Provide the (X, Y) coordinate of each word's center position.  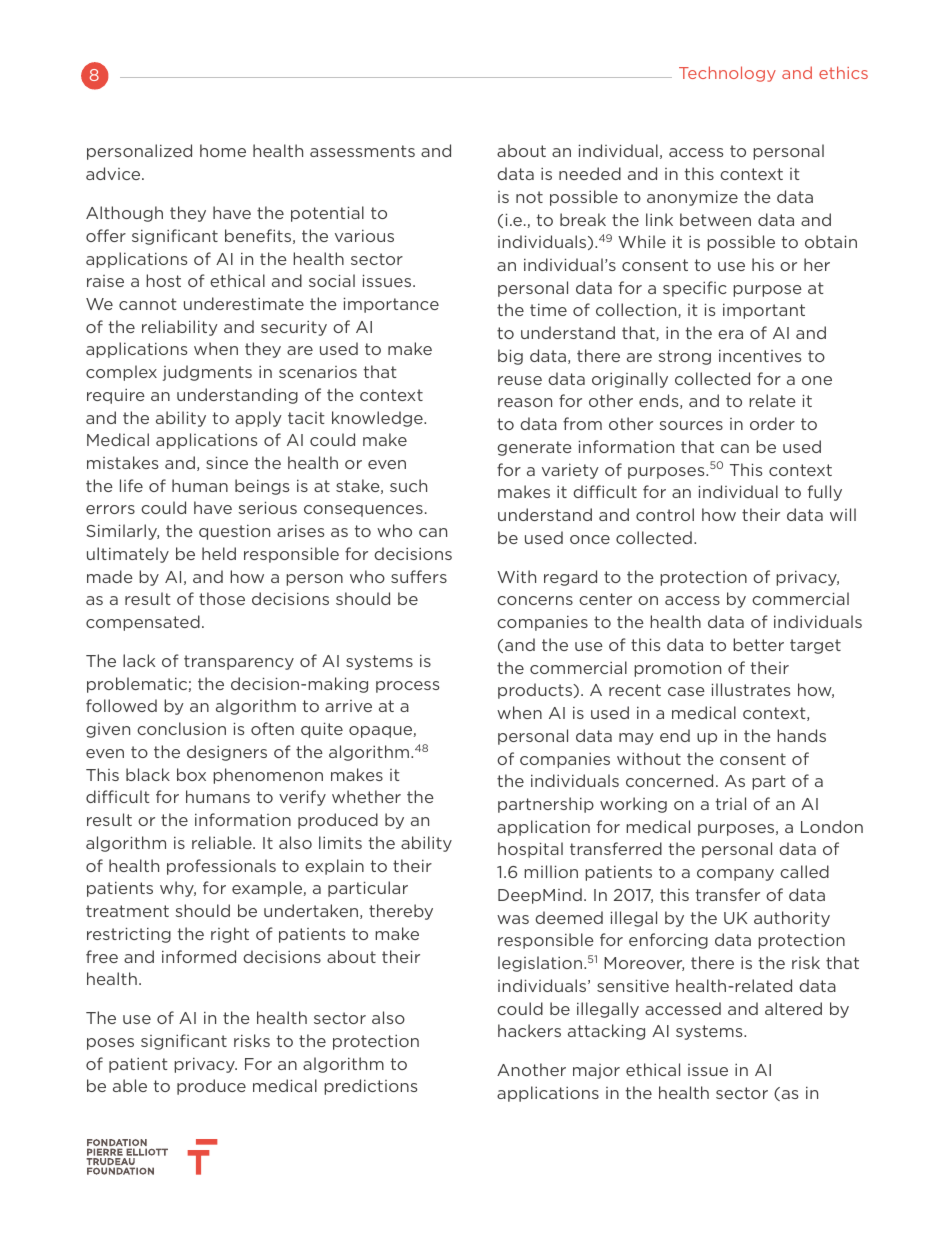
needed (590, 173)
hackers (529, 1030)
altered (793, 1008)
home (223, 150)
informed (199, 956)
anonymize (692, 198)
